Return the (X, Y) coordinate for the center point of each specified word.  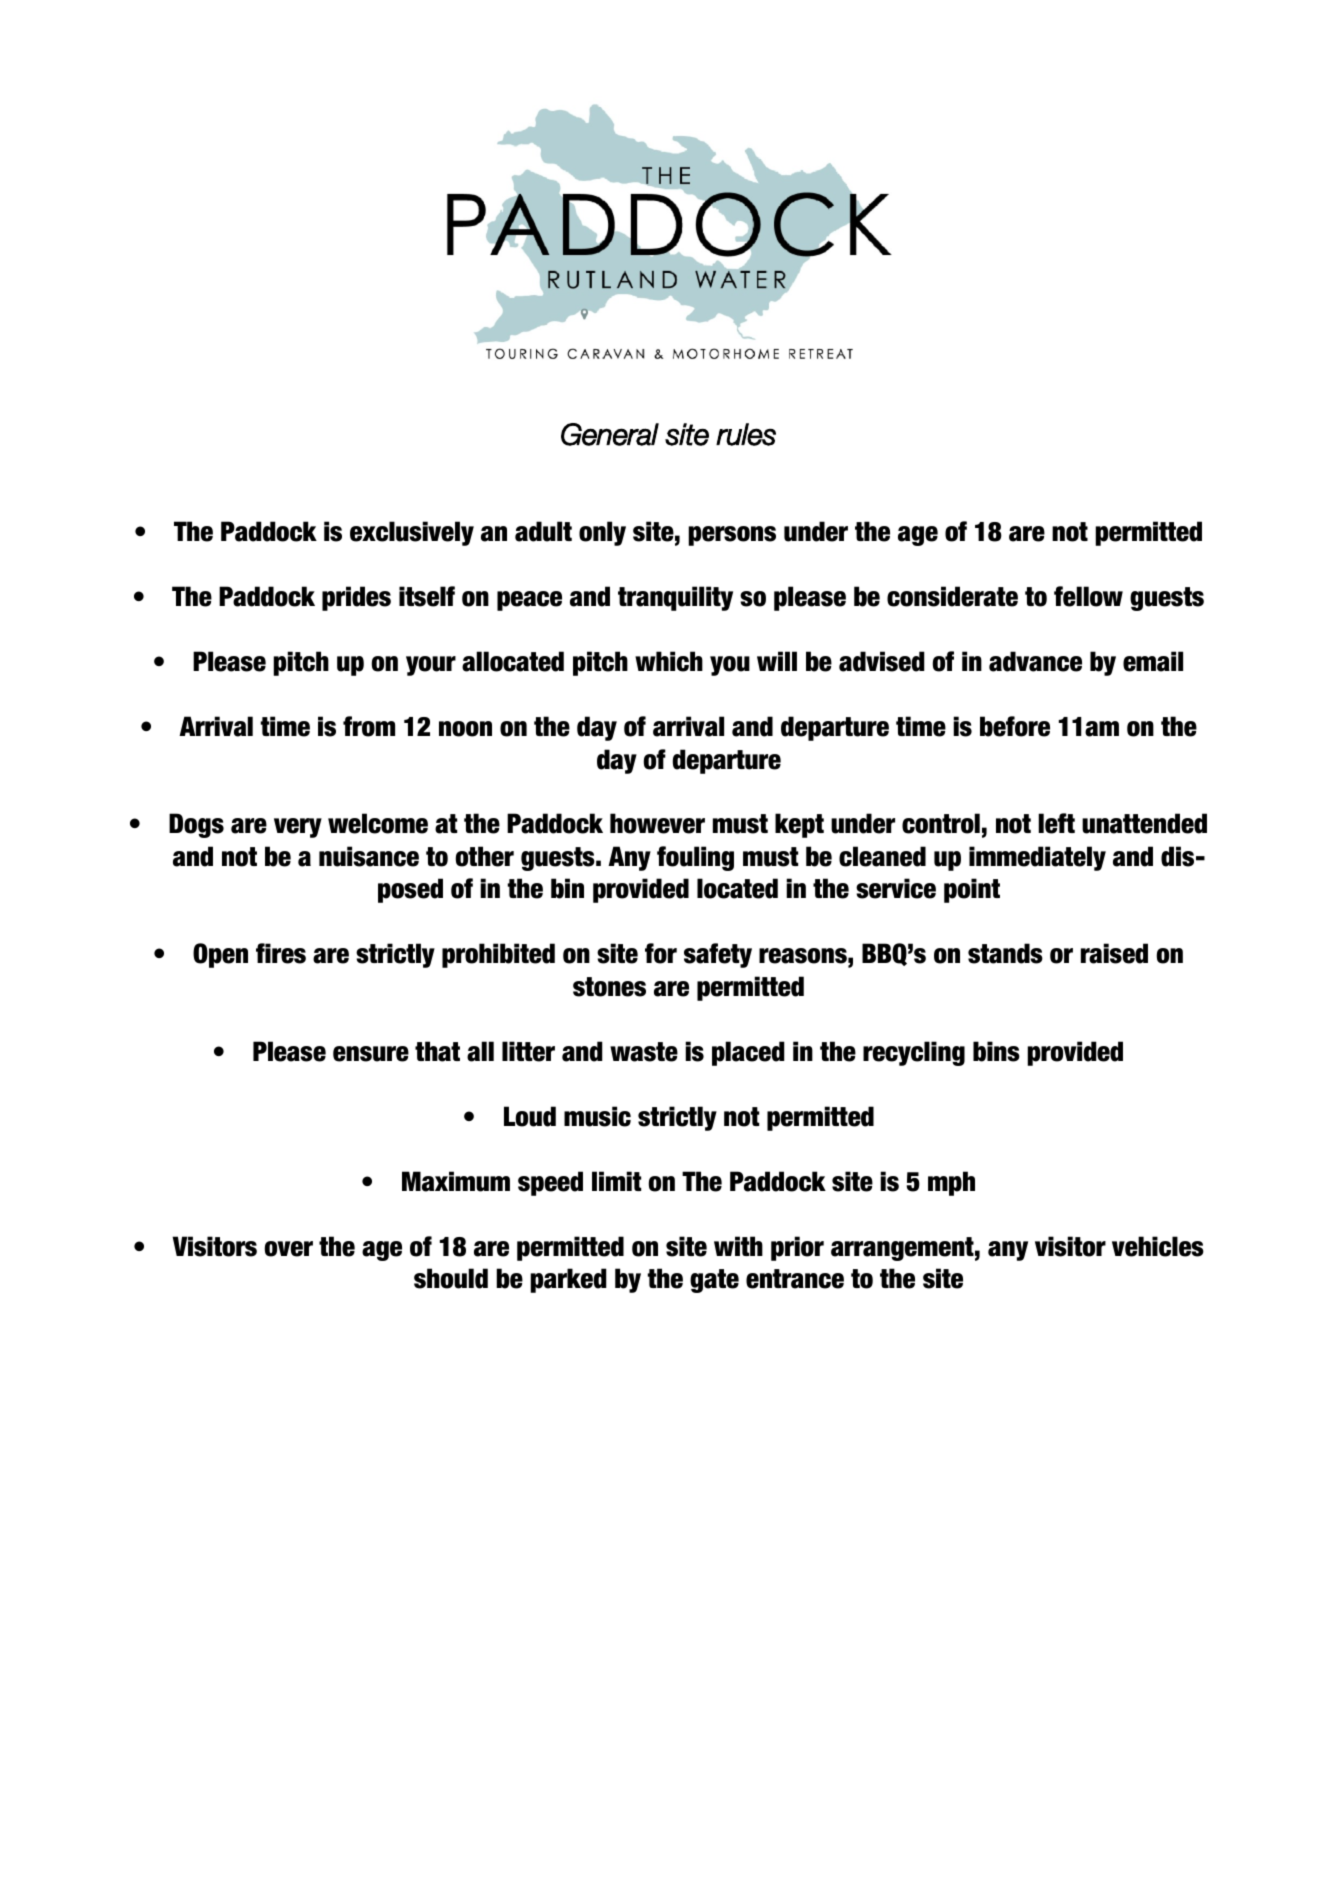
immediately (1037, 858)
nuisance (369, 856)
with (738, 1246)
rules (746, 434)
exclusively (412, 533)
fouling (695, 858)
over (288, 1249)
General (610, 434)
